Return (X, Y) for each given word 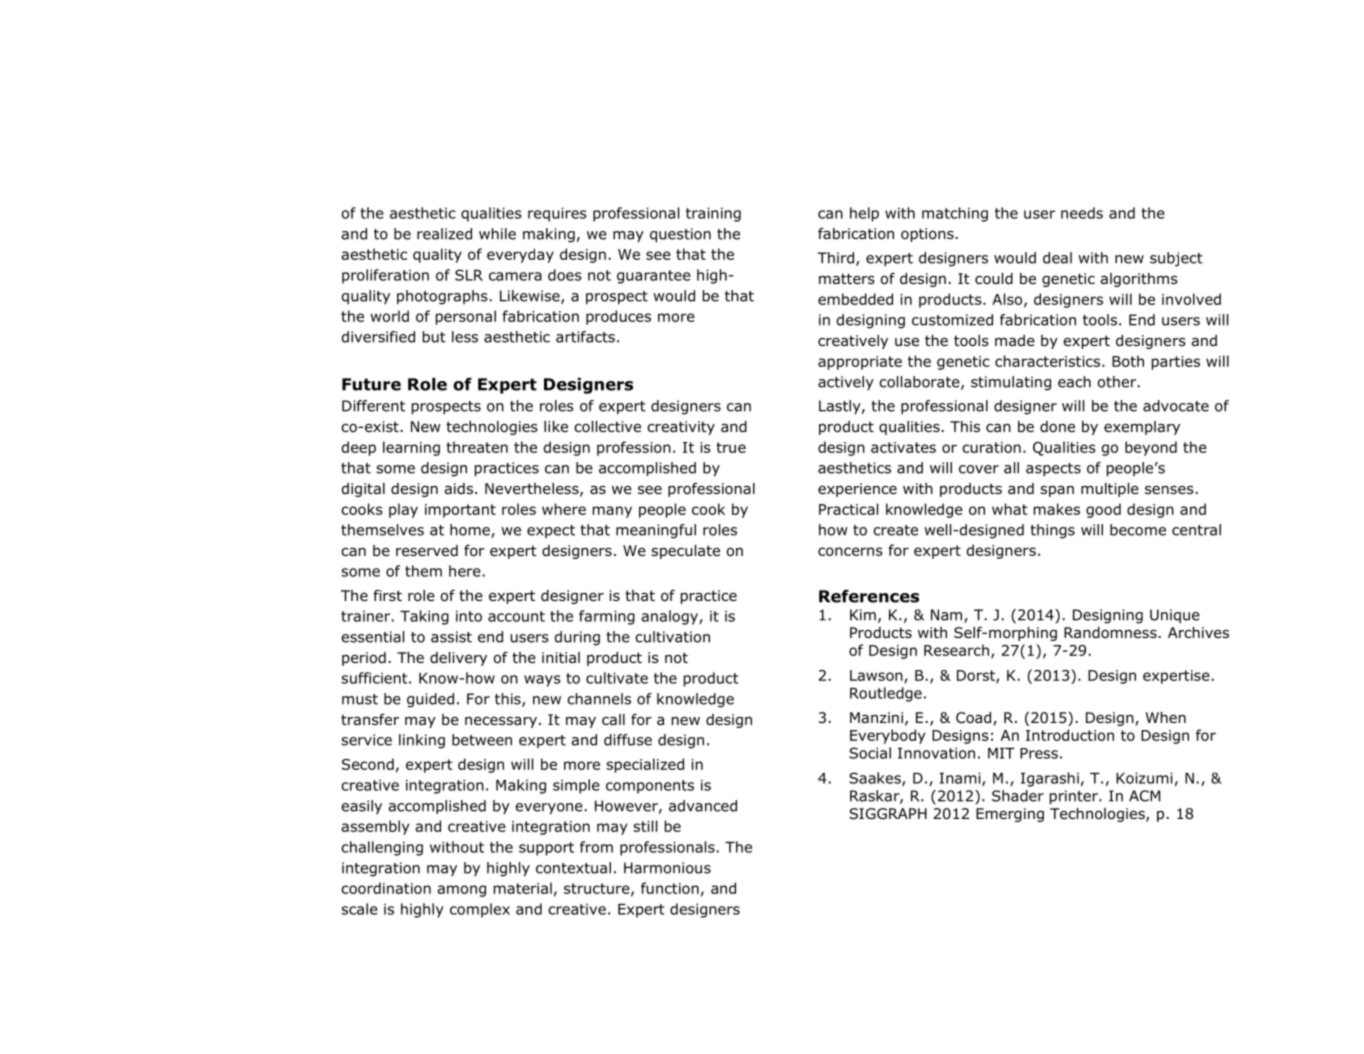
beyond (1151, 448)
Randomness (1110, 633)
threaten (477, 447)
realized (444, 234)
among (461, 891)
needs (1082, 213)
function (670, 888)
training (713, 214)
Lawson (877, 676)
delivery (458, 659)
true (731, 447)
